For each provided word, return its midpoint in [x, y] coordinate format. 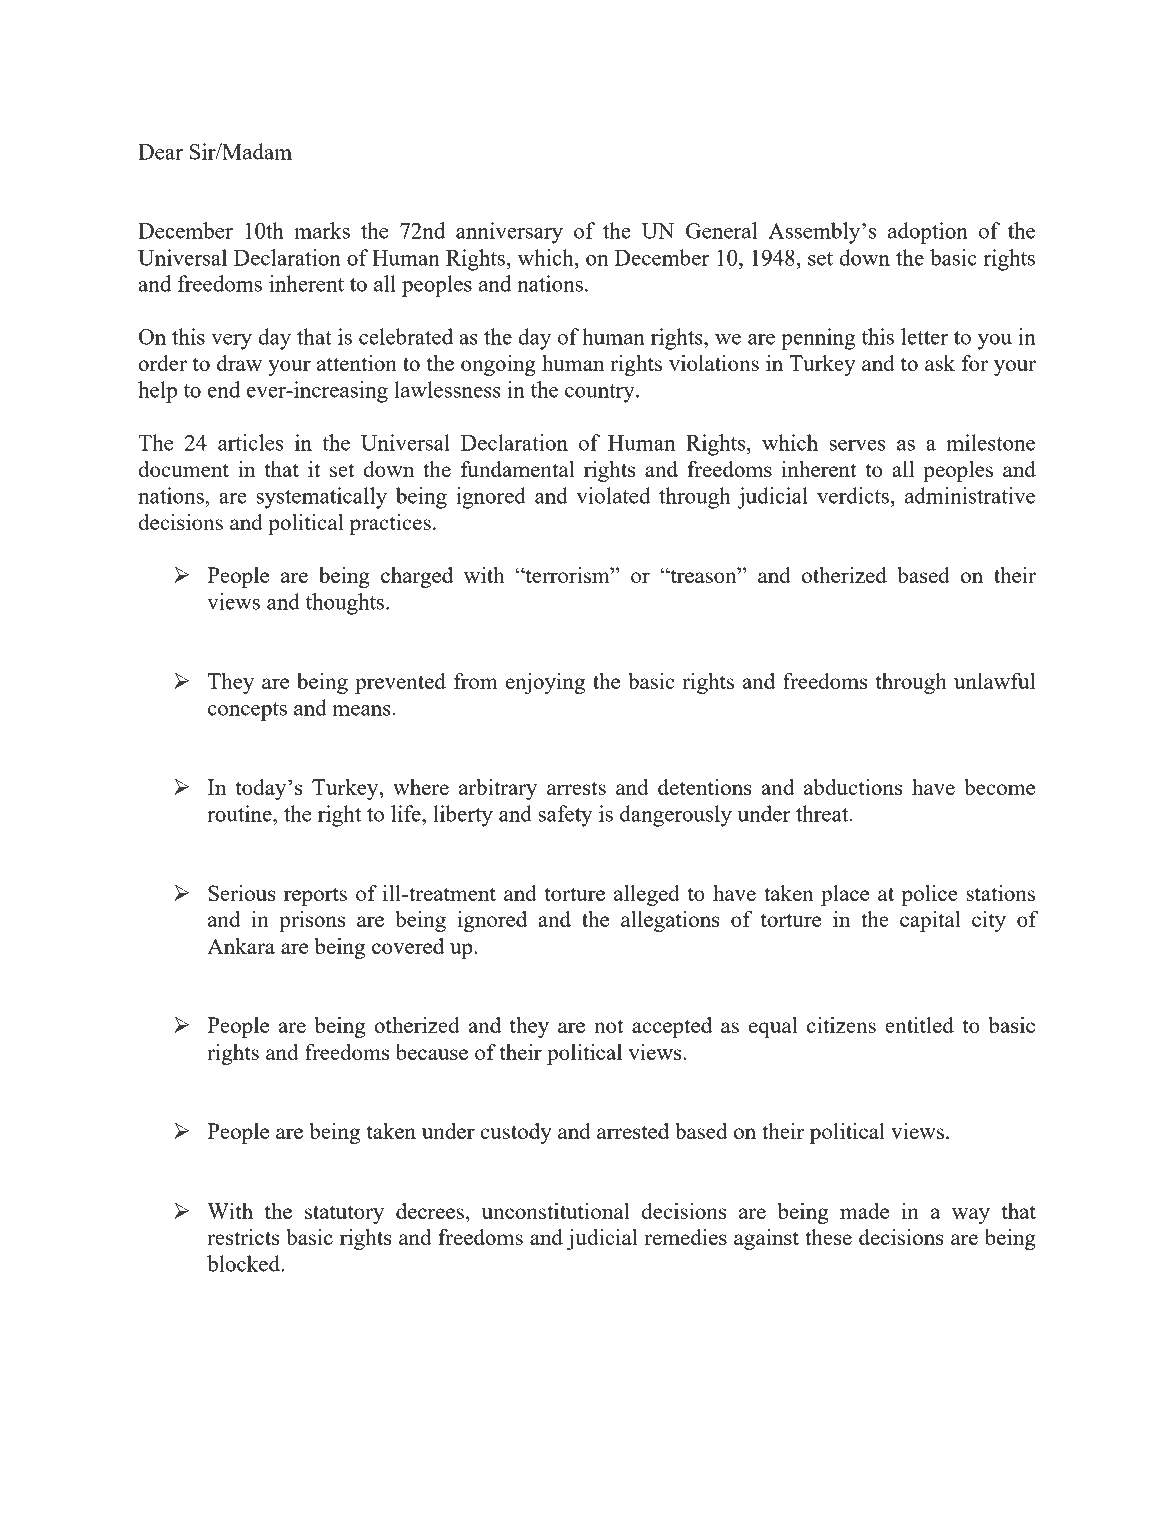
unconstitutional [556, 1211]
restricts [243, 1237]
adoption [928, 233]
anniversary [509, 233]
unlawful [994, 681]
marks [322, 230]
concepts [247, 711]
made [864, 1211]
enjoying [545, 683]
